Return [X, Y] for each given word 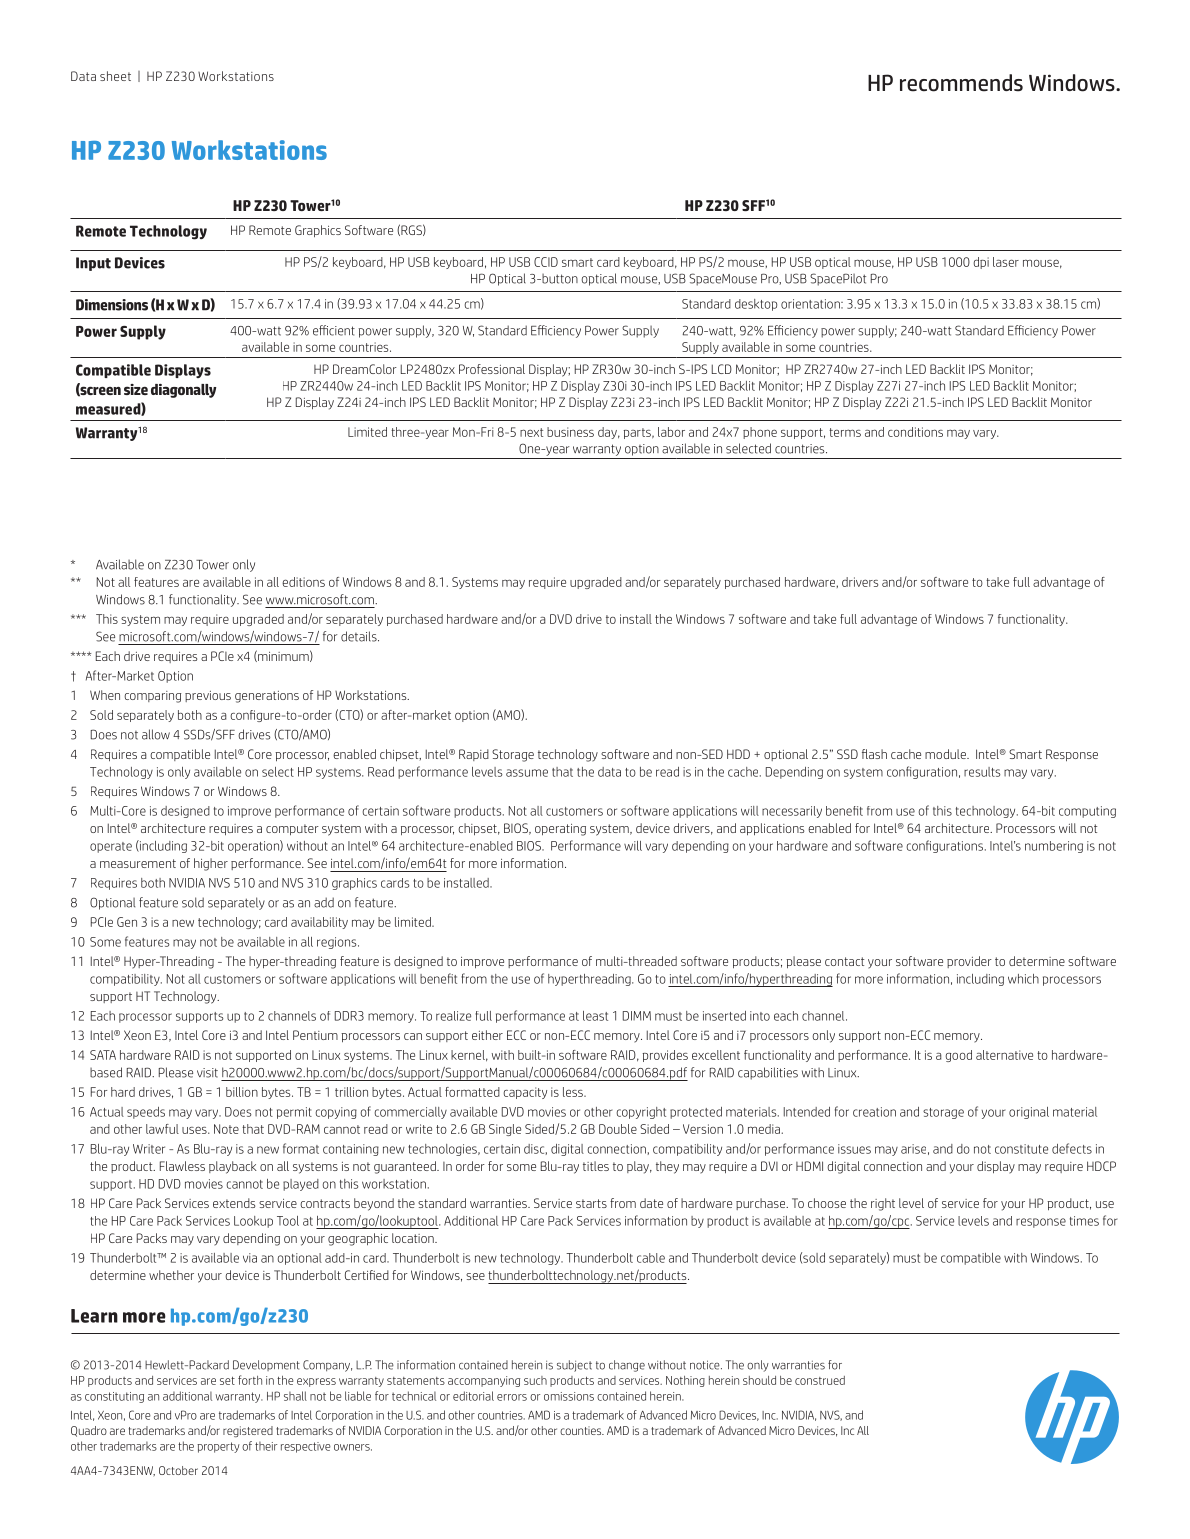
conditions [915, 432]
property [218, 1447]
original [1029, 1113]
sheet [115, 76]
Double [618, 1129]
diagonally [183, 391]
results [982, 772]
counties [582, 1430]
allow [156, 734]
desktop [756, 305]
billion [242, 1092]
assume [527, 773]
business [570, 432]
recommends [961, 83]
